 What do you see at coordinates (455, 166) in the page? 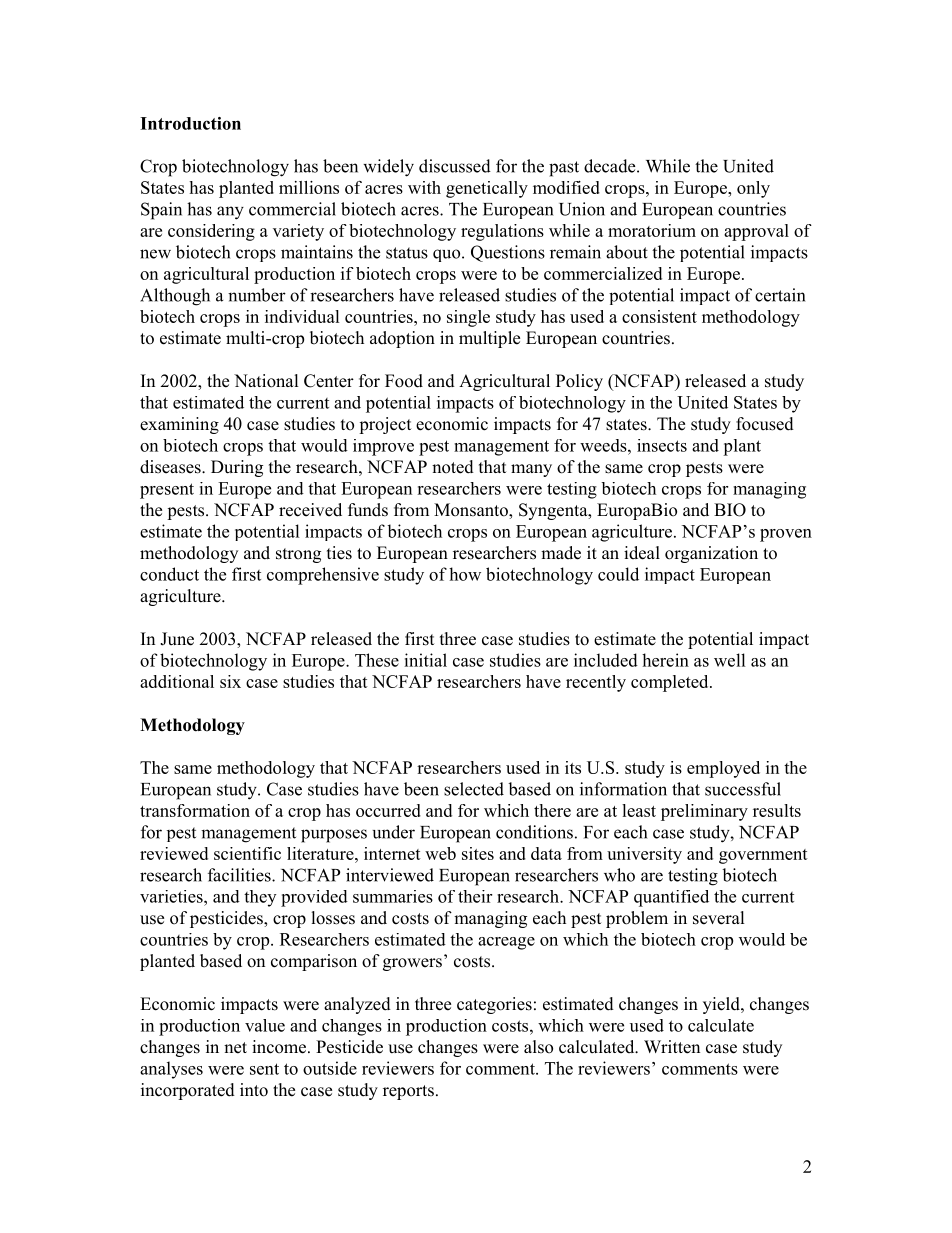
I see `discussed` at bounding box center [455, 166].
